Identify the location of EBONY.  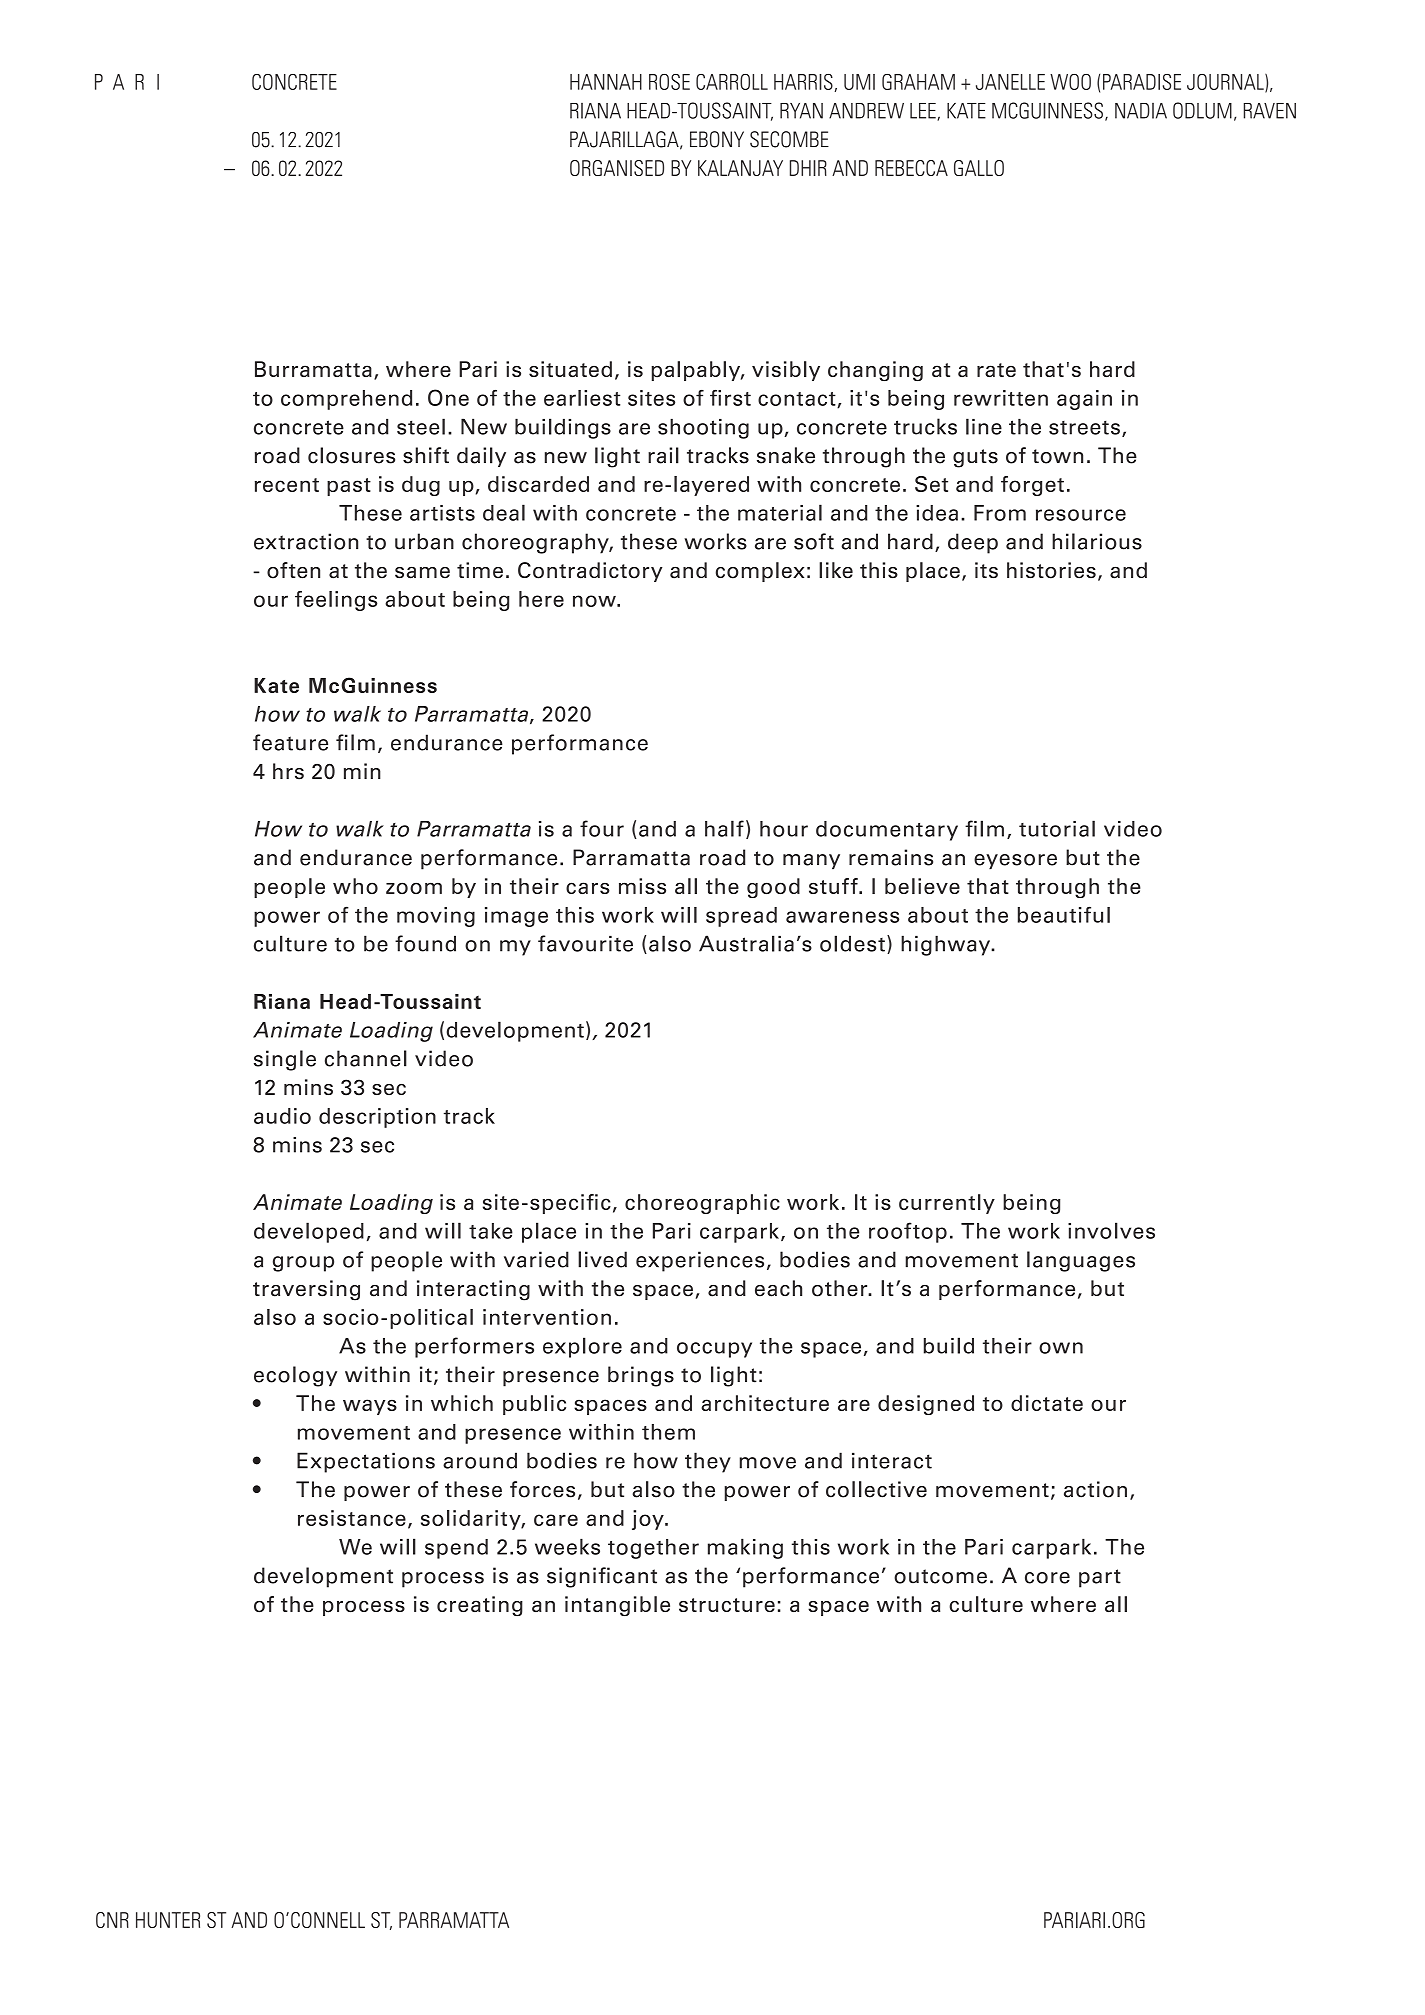
(717, 139).
